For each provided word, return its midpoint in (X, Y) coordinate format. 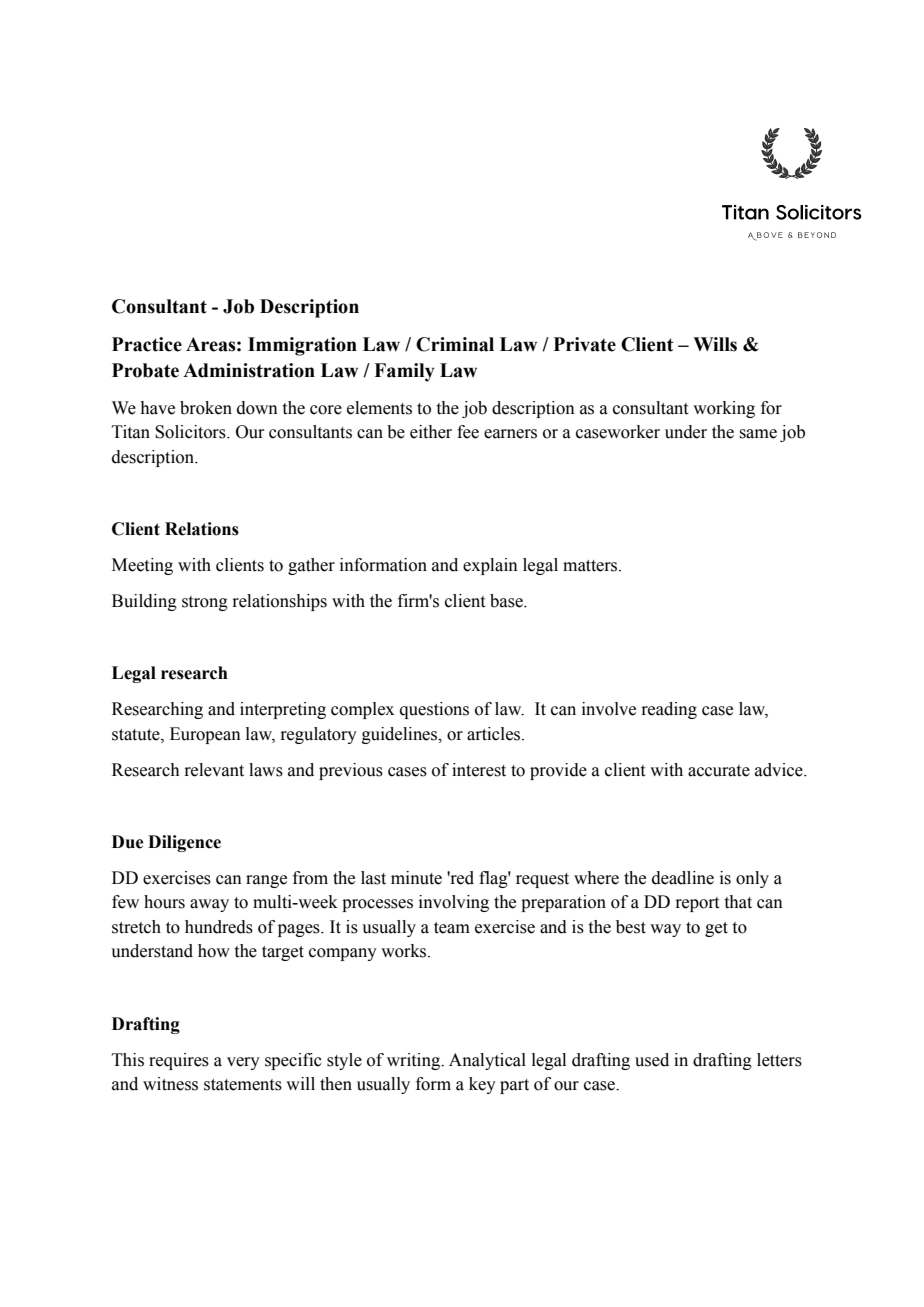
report (697, 904)
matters (591, 566)
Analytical (487, 1061)
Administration (249, 370)
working (724, 409)
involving (454, 903)
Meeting (142, 566)
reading (669, 710)
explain (490, 566)
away (209, 905)
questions (434, 710)
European (205, 735)
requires (179, 1061)
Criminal (455, 344)
